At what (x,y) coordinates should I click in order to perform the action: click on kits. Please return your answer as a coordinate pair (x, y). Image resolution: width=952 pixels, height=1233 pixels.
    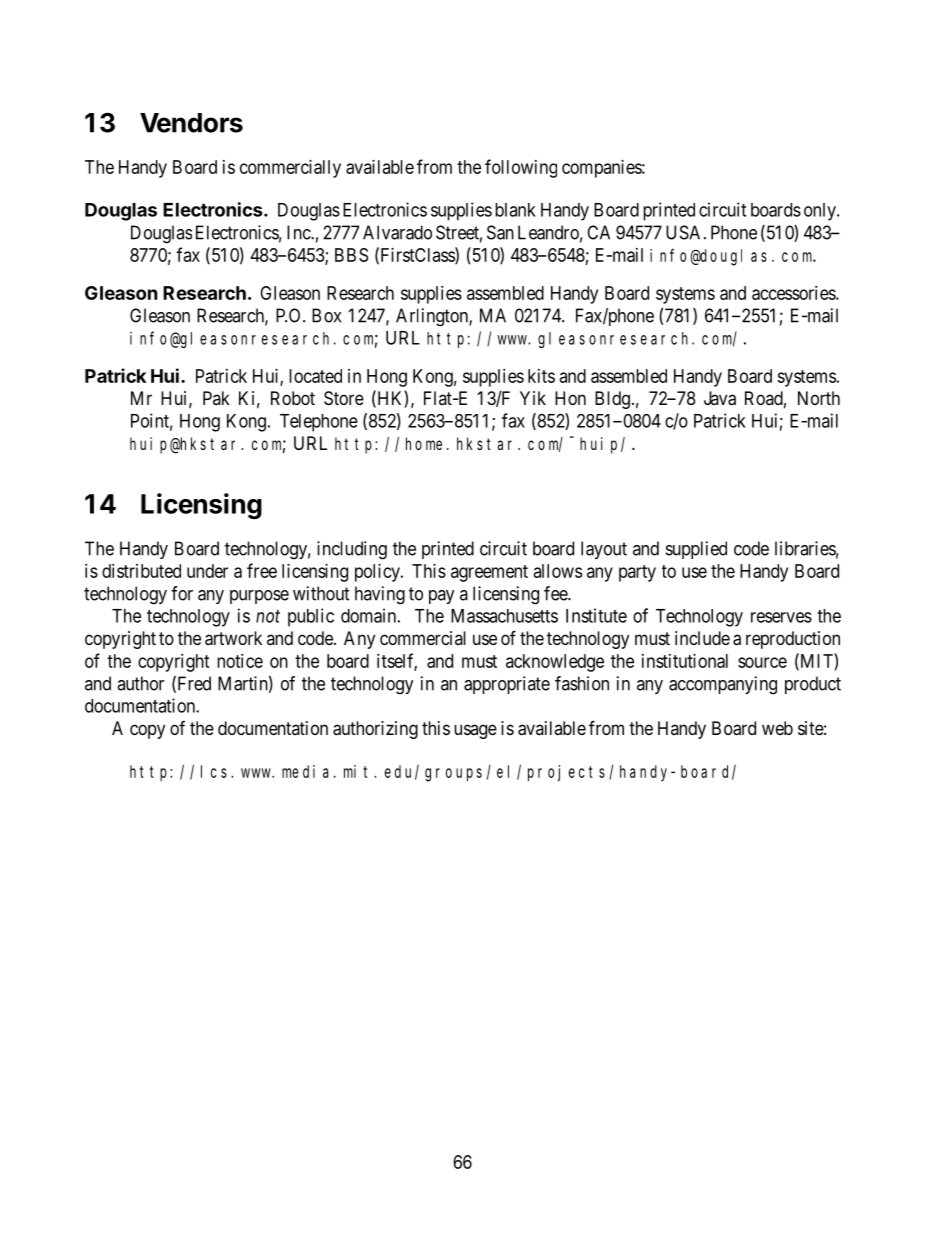
    Looking at the image, I should click on (541, 376).
